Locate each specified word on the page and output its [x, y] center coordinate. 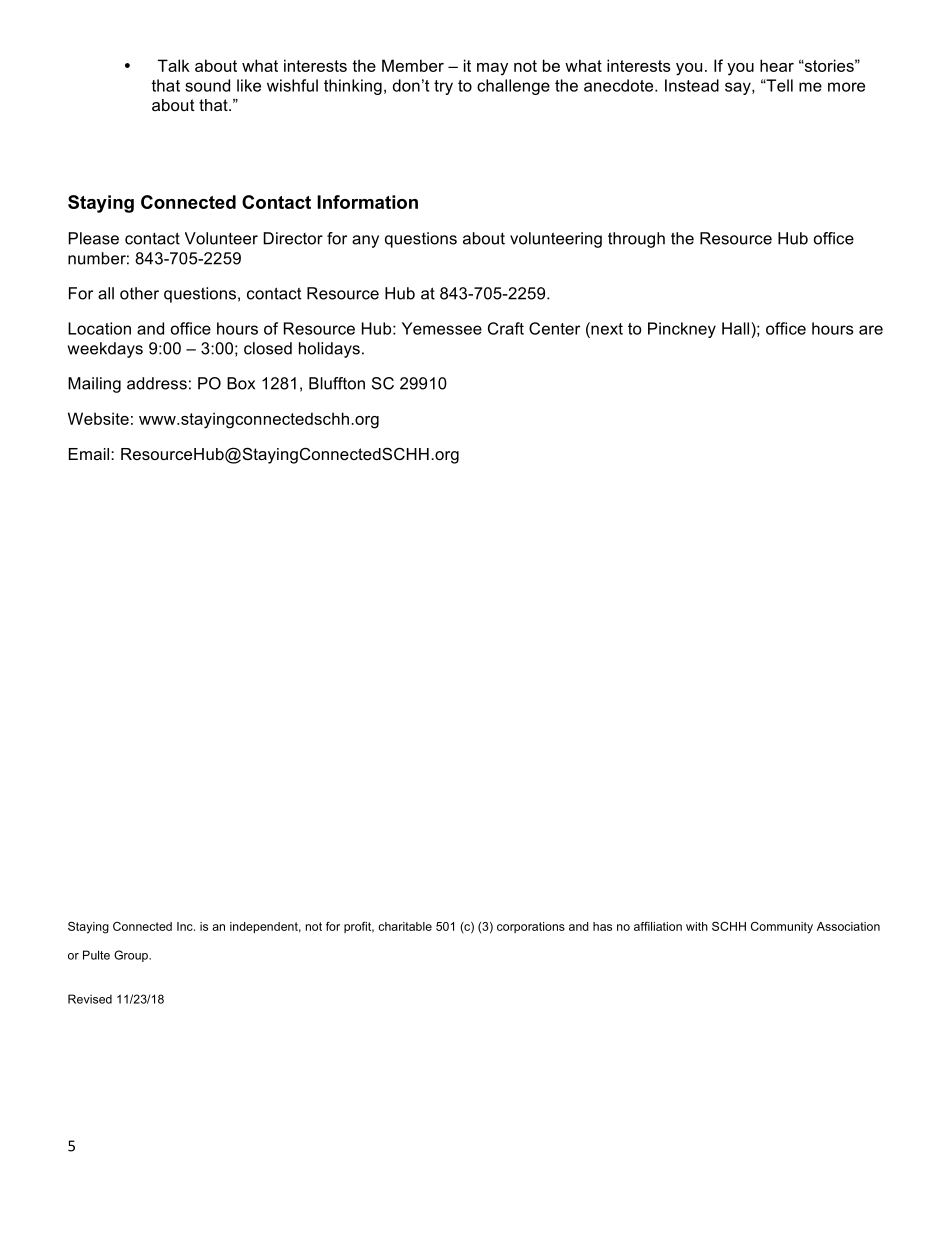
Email [90, 454]
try [443, 87]
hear [777, 65]
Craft [506, 328]
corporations [531, 927]
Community [782, 928]
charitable [405, 926]
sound [207, 85]
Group [132, 956]
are [871, 330]
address [157, 383]
